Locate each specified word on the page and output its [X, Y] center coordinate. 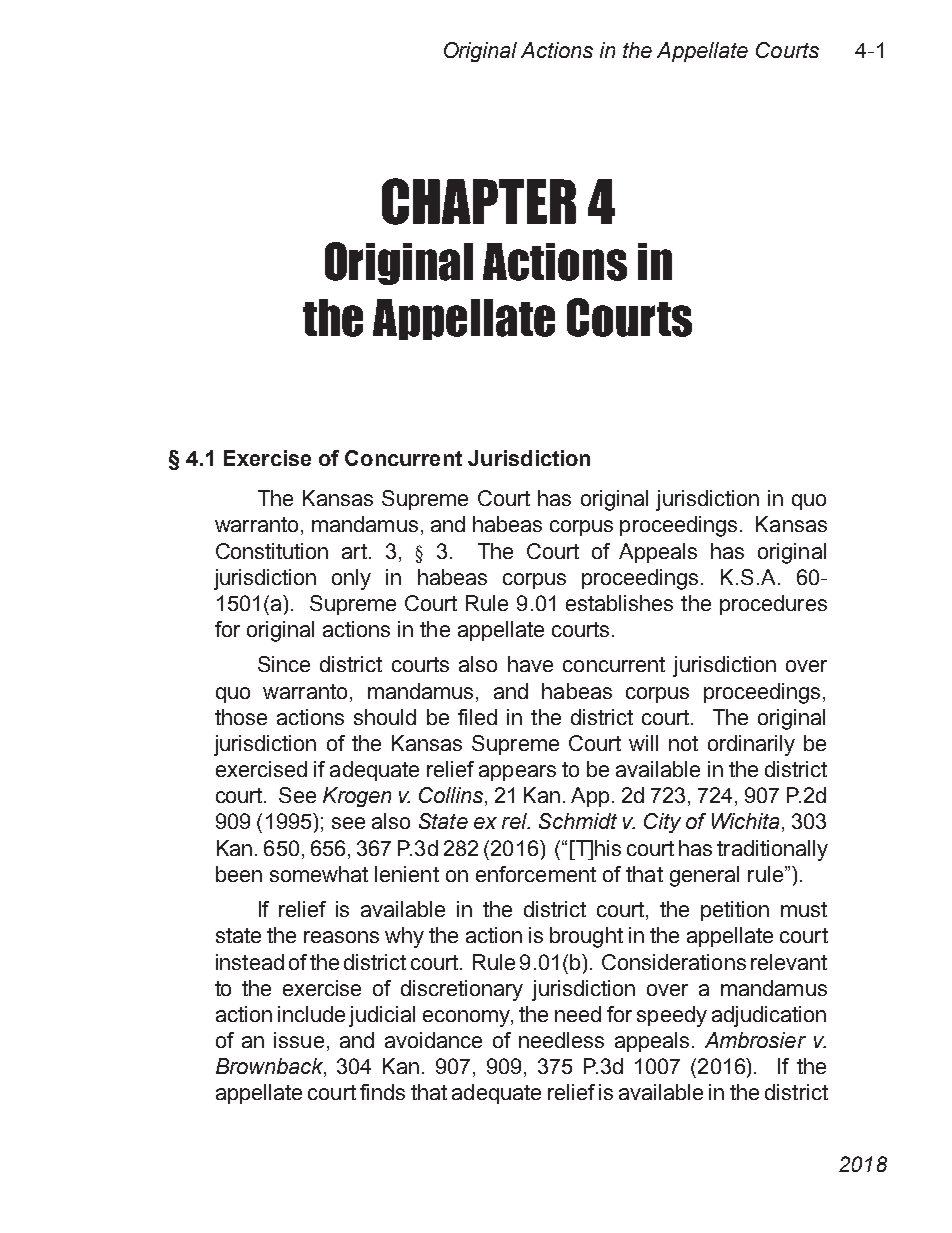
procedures [773, 605]
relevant [789, 962]
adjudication [769, 1016]
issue [299, 1040]
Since [284, 664]
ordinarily [751, 745]
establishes [619, 603]
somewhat [319, 874]
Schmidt [578, 821]
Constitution [272, 551]
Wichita [745, 821]
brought [586, 937]
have [530, 664]
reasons [341, 937]
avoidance [433, 1040]
